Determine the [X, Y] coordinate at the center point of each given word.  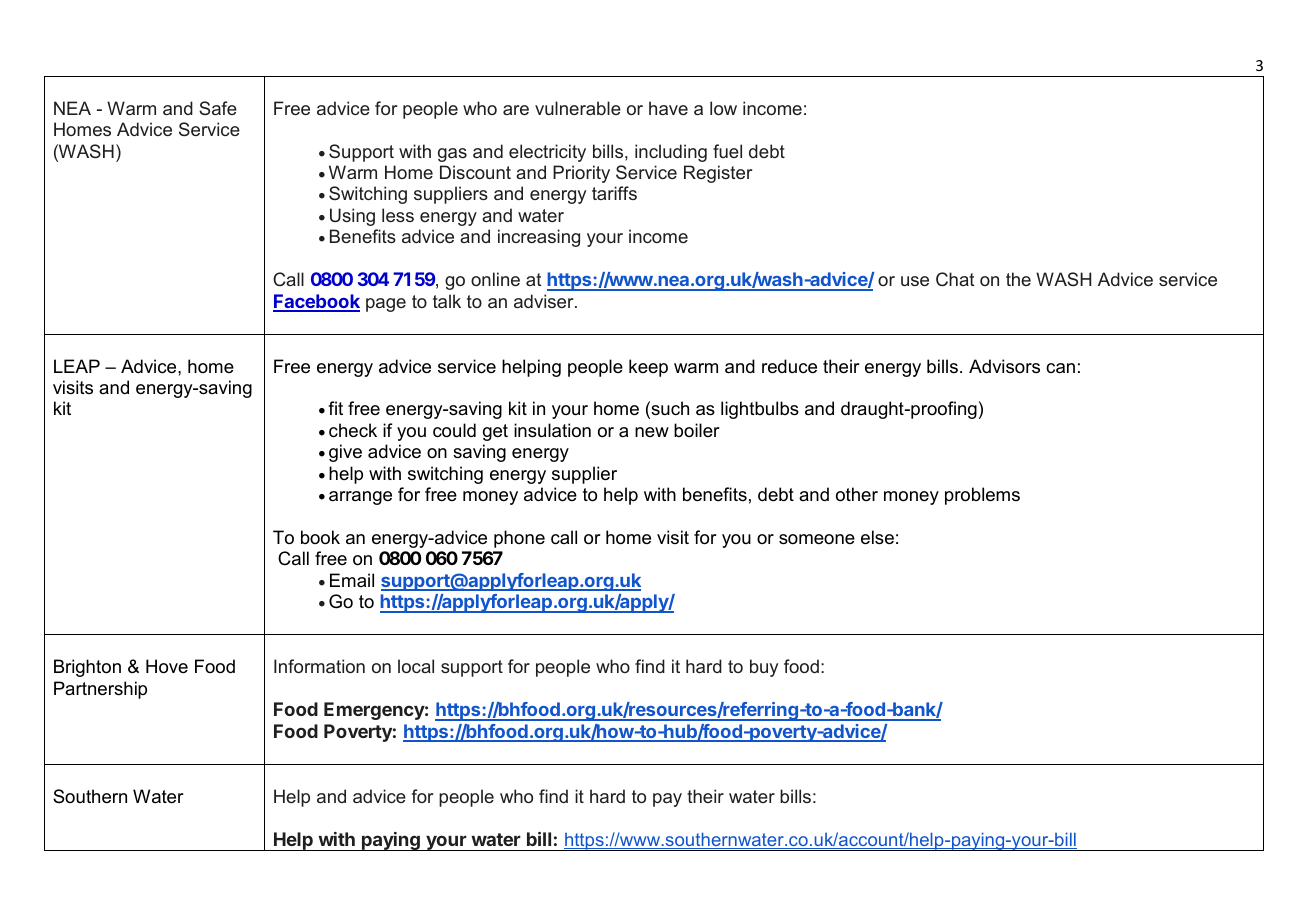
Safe [218, 108]
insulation [552, 430]
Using [352, 217]
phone [519, 539]
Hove [167, 666]
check [353, 430]
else [877, 537]
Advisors [1004, 366]
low [723, 108]
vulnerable [578, 108]
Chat [955, 279]
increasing [539, 238]
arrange [360, 498]
